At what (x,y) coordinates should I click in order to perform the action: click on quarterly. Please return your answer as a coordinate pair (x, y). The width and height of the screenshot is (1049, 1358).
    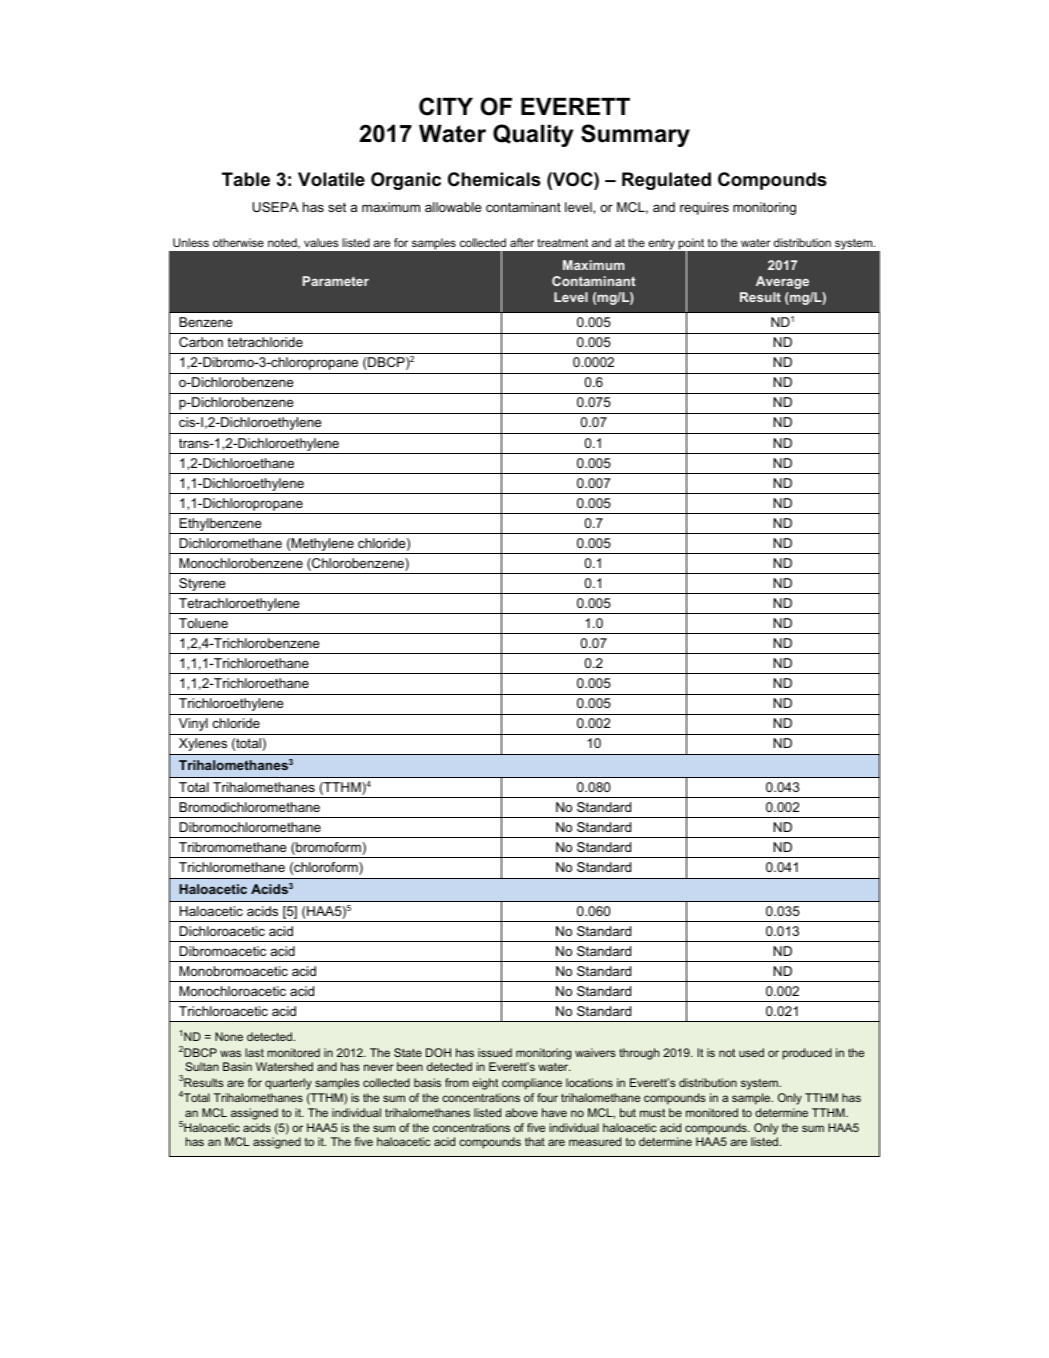
    Looking at the image, I should click on (288, 1084).
